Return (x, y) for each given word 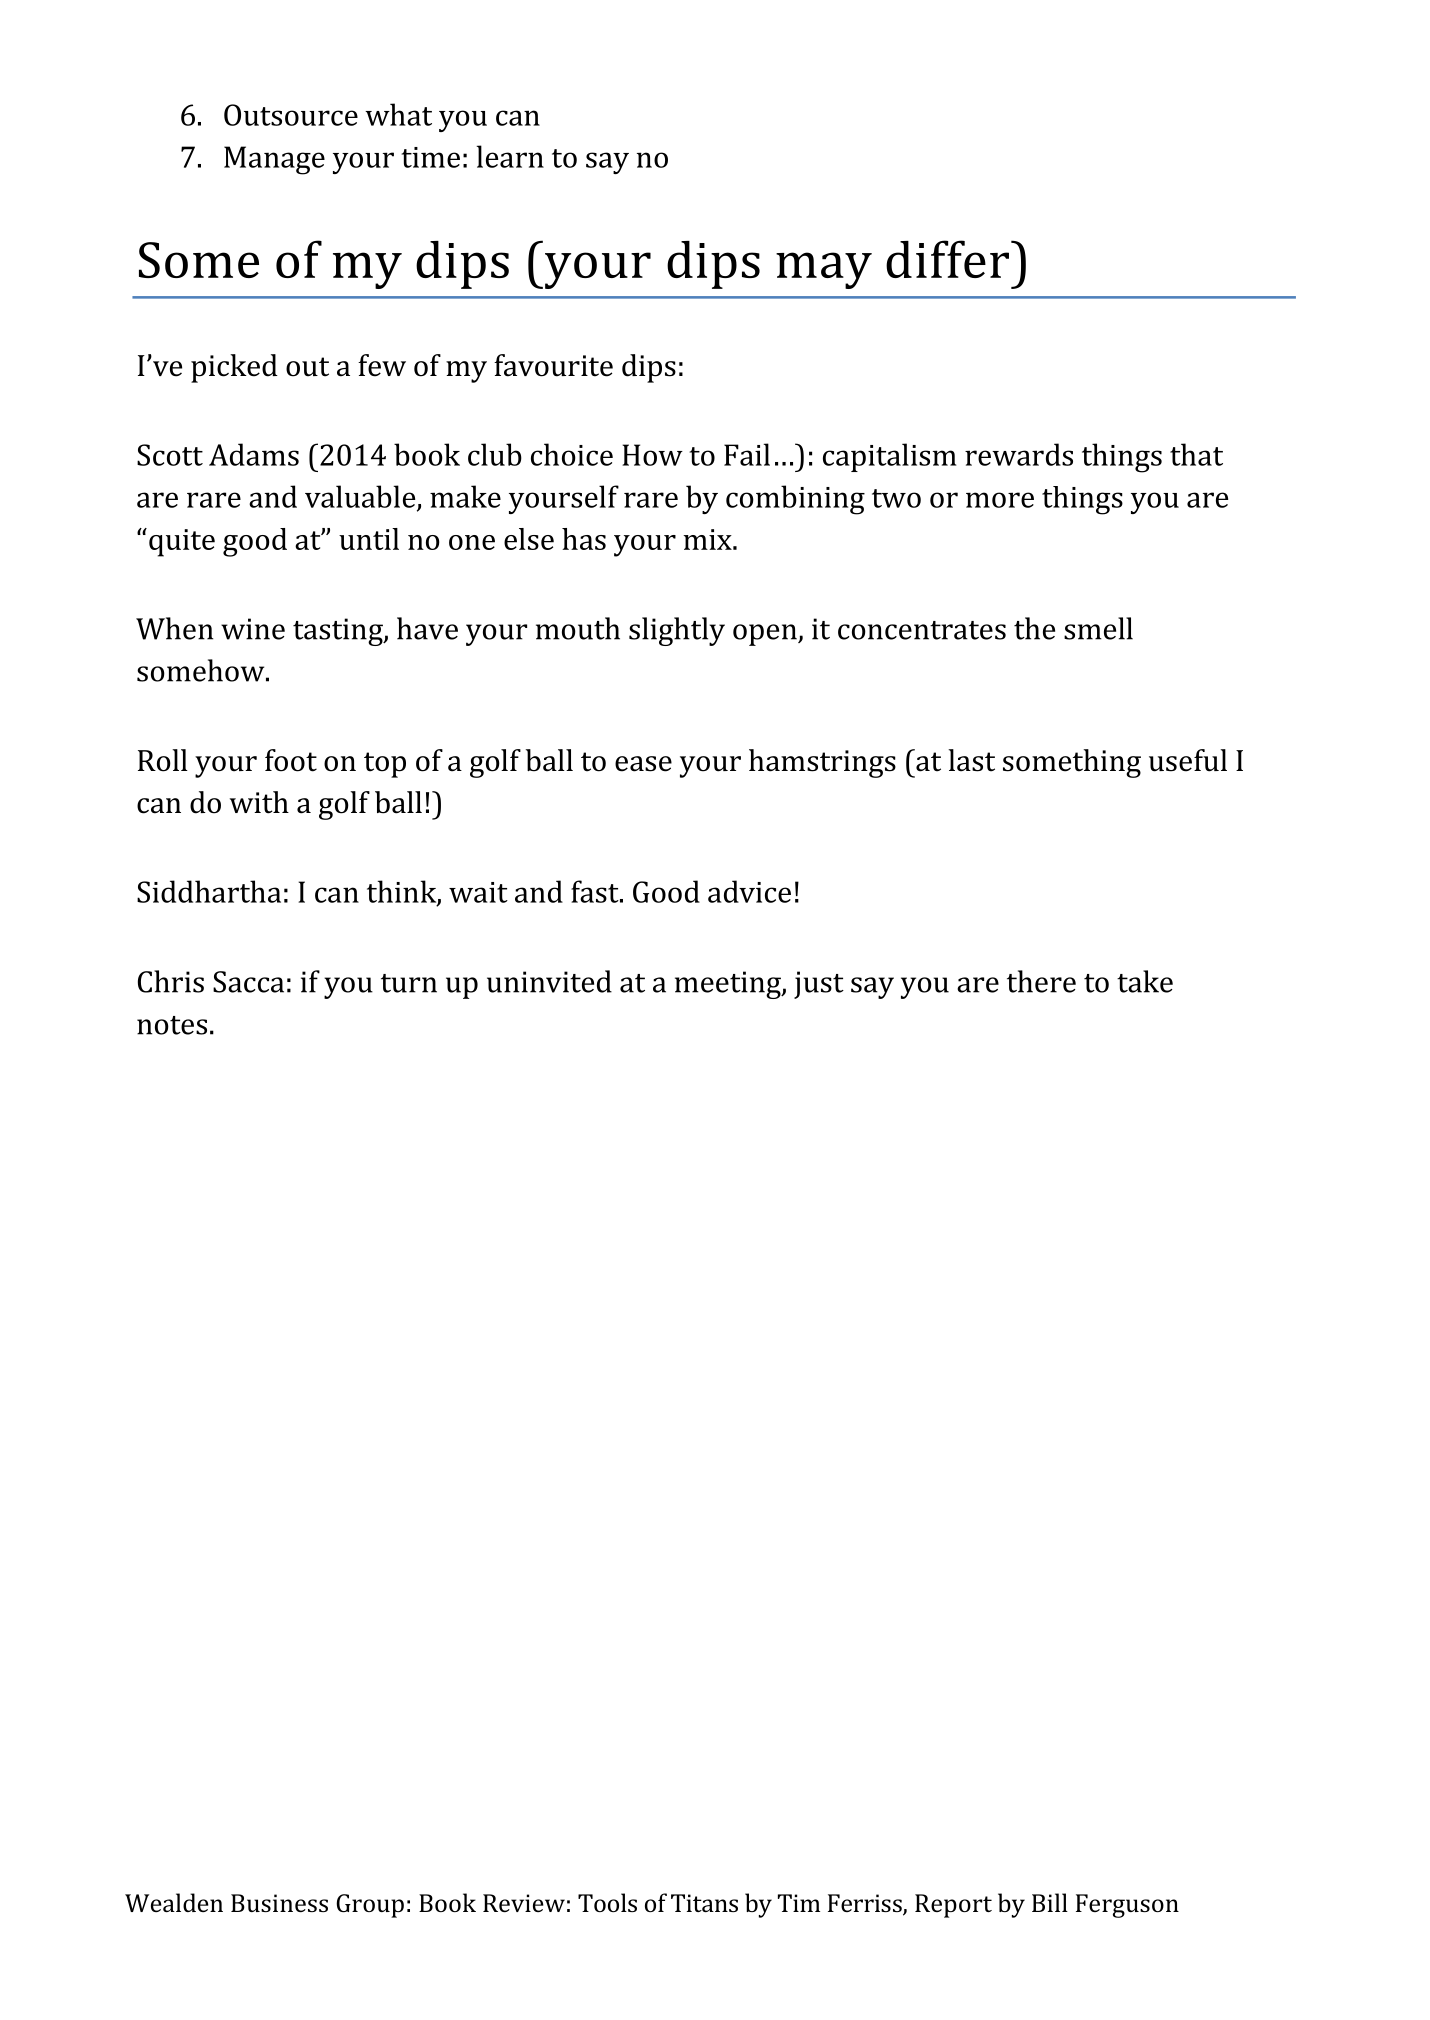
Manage (274, 160)
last (971, 760)
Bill (1050, 1902)
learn (510, 156)
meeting (729, 985)
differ (947, 259)
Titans (704, 1903)
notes (172, 1025)
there (1041, 981)
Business (279, 1903)
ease (643, 764)
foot (291, 760)
